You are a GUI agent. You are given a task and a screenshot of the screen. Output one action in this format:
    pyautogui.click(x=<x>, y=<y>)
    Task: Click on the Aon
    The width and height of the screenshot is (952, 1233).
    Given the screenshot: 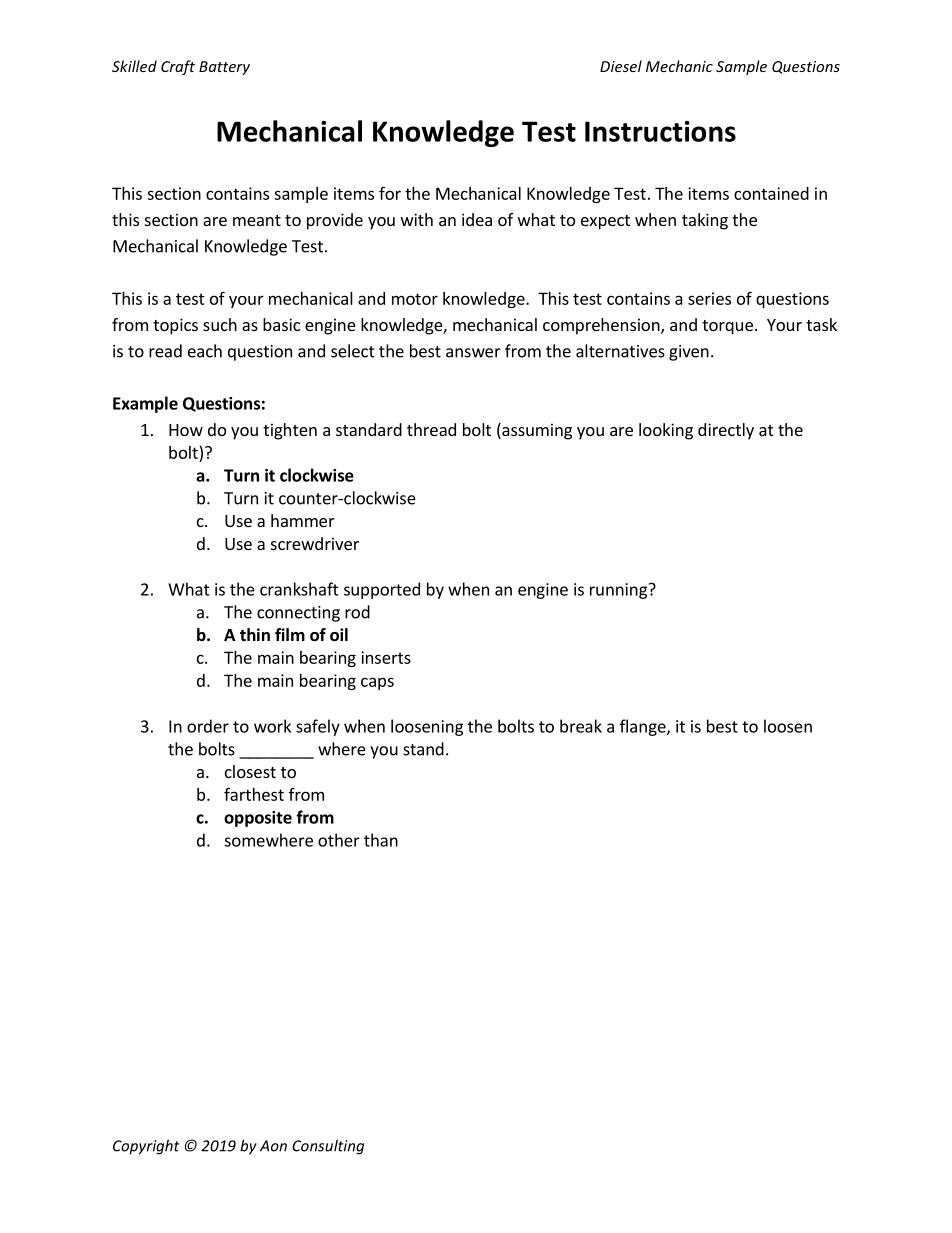 What is the action you would take?
    pyautogui.click(x=273, y=1146)
